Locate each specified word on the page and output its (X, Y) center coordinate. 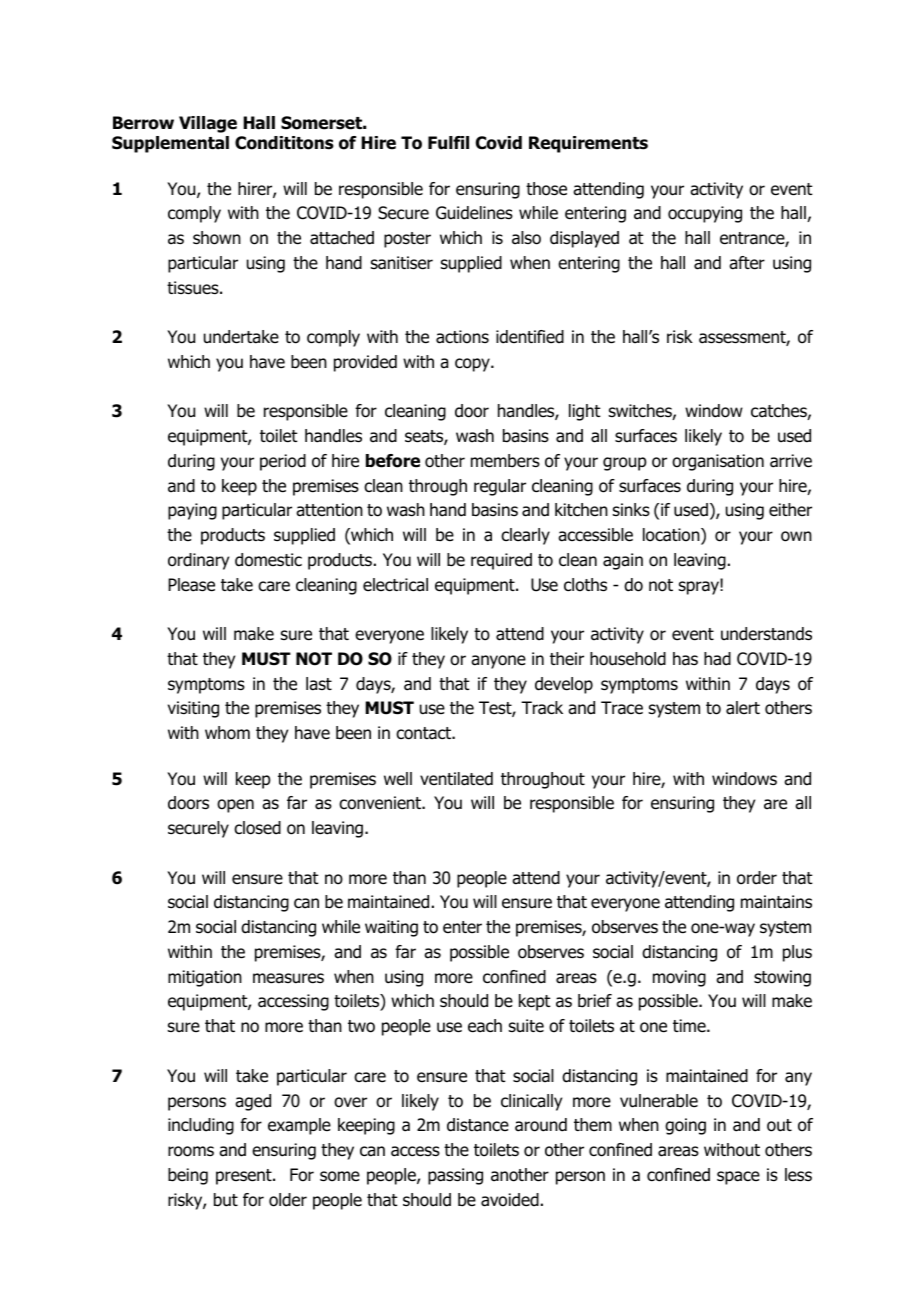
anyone (498, 662)
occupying (705, 214)
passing (455, 1176)
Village (208, 124)
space (738, 1178)
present (245, 1177)
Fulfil (448, 143)
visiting (193, 709)
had (717, 659)
